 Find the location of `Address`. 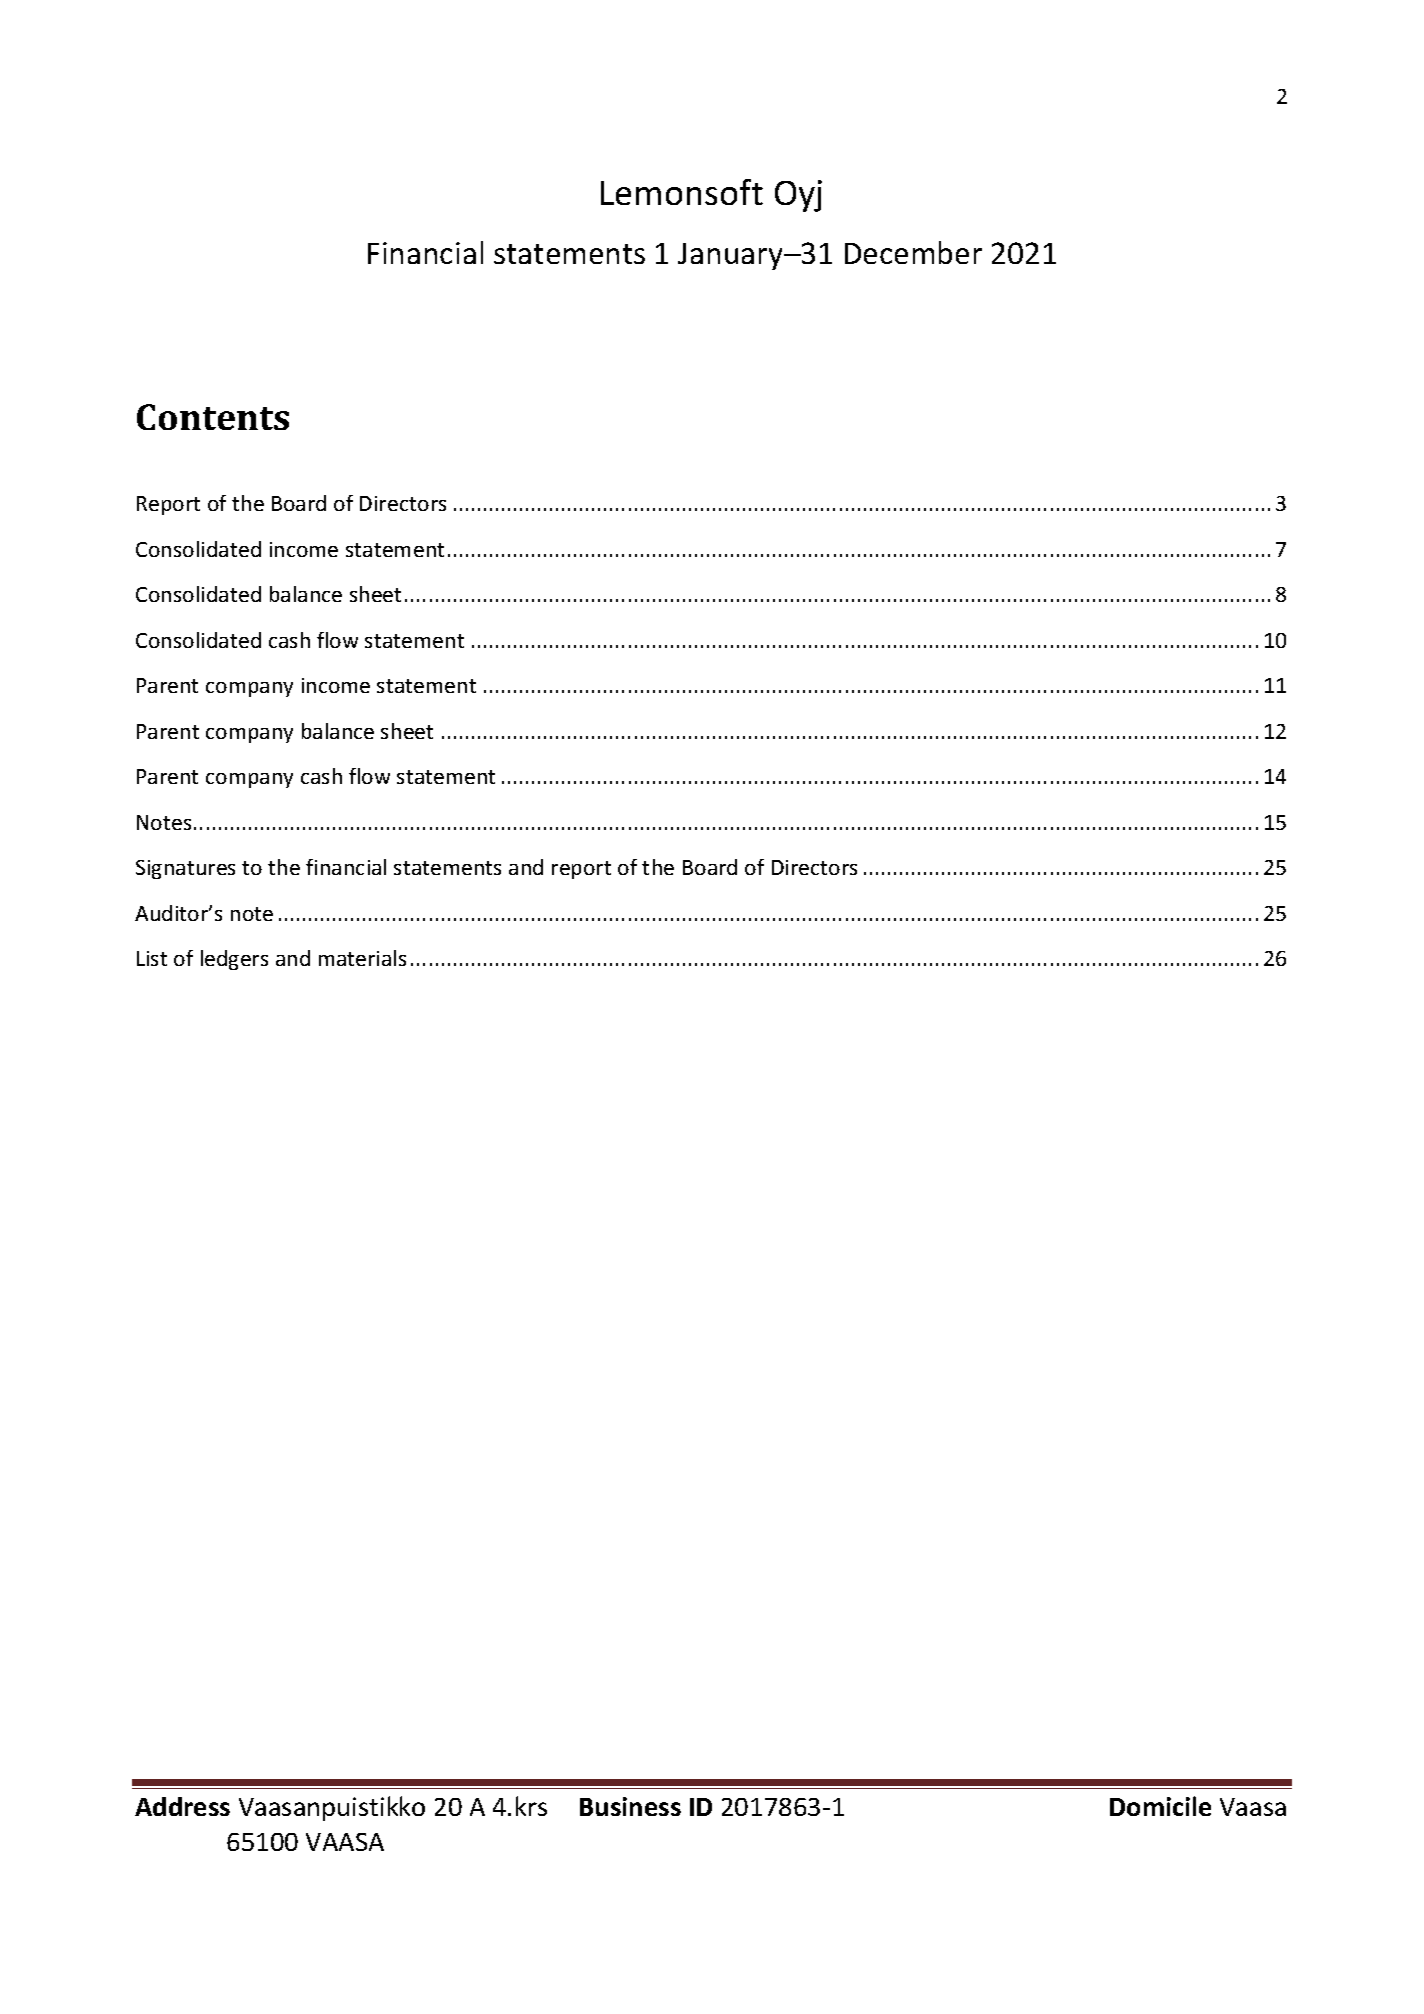

Address is located at coordinates (182, 1806).
